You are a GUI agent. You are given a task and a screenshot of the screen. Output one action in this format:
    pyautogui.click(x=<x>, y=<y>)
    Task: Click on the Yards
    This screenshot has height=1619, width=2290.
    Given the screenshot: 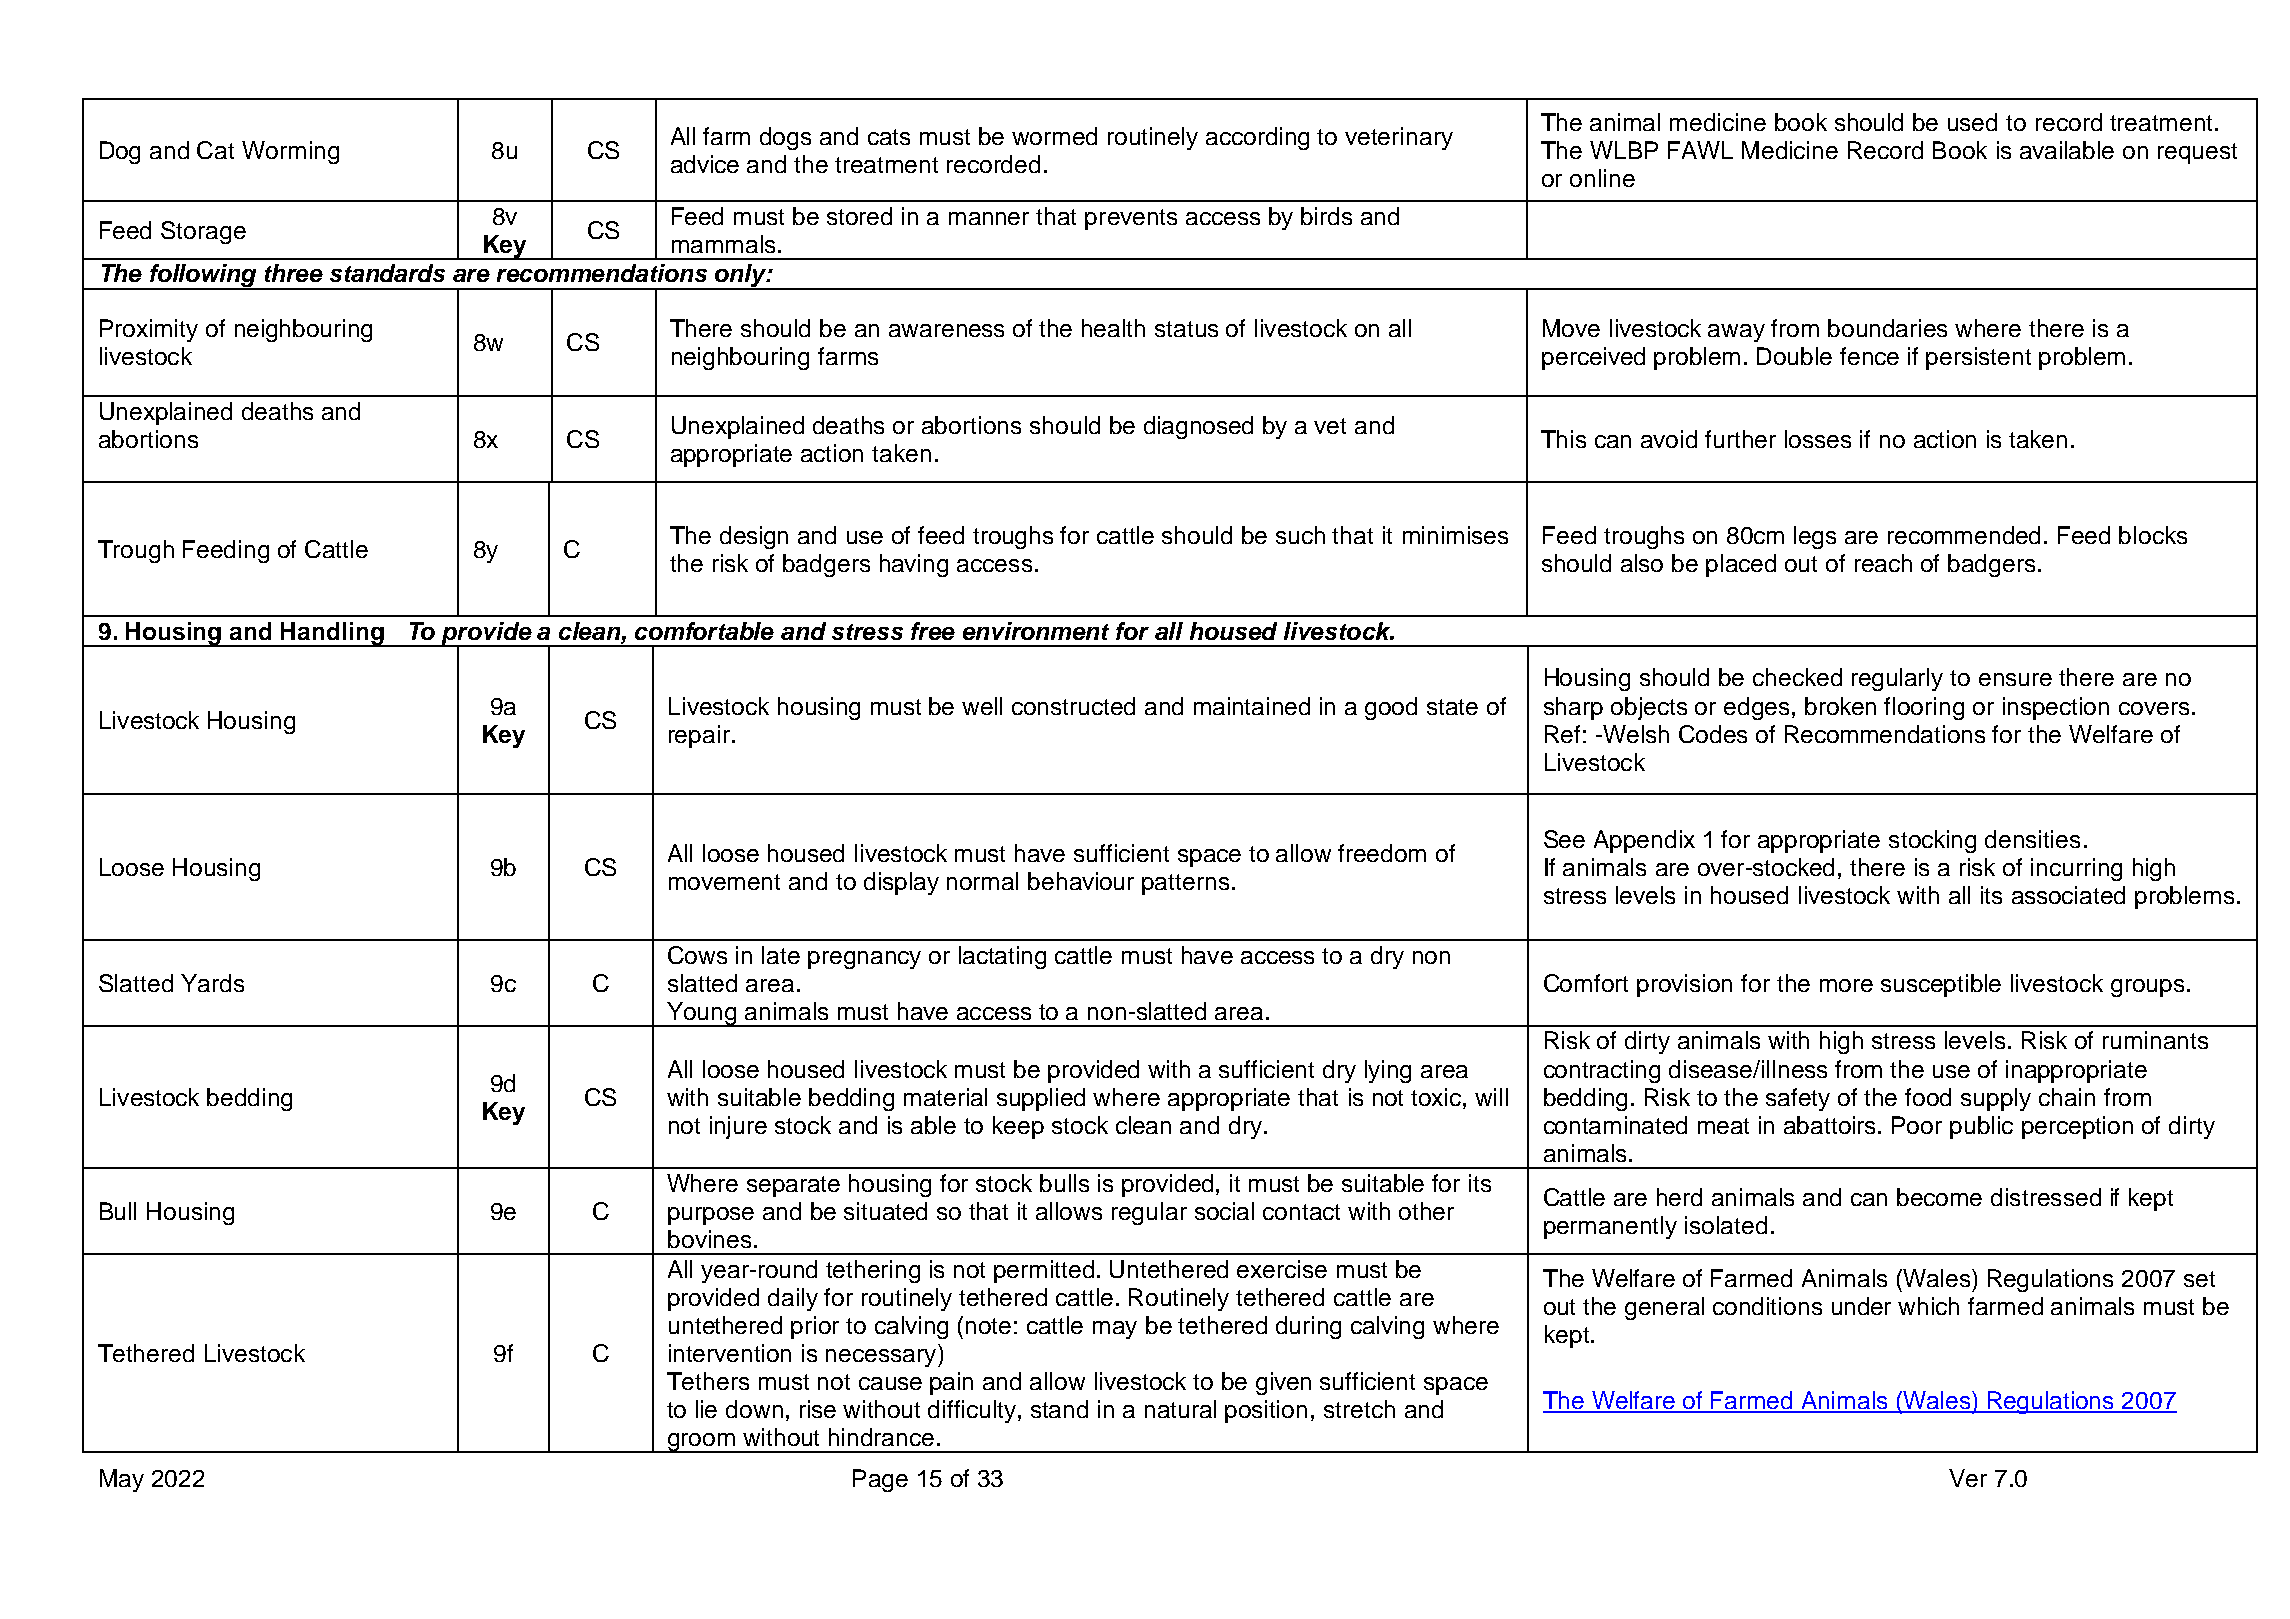 What is the action you would take?
    pyautogui.click(x=212, y=983)
